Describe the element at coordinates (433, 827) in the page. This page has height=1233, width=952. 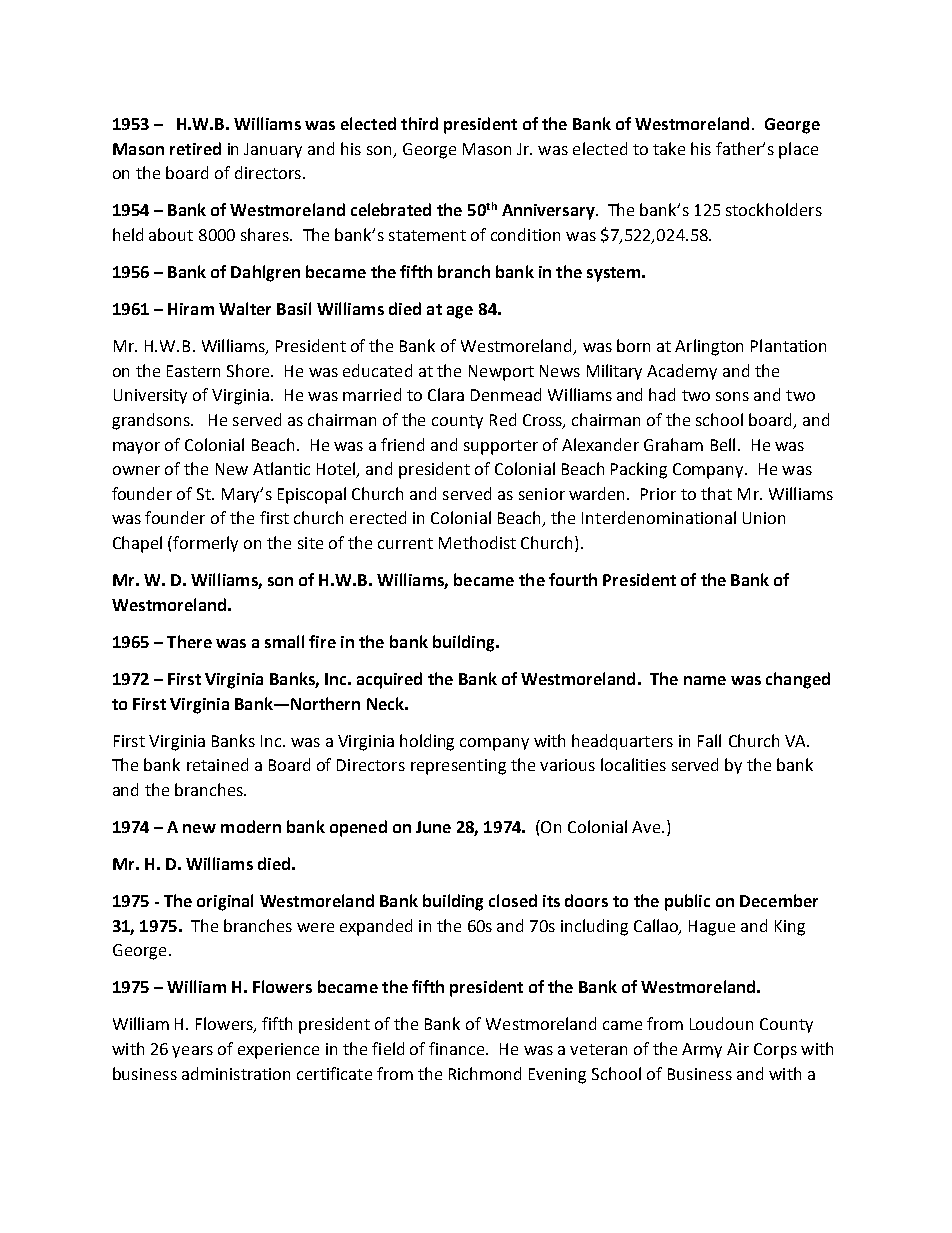
I see `June` at that location.
